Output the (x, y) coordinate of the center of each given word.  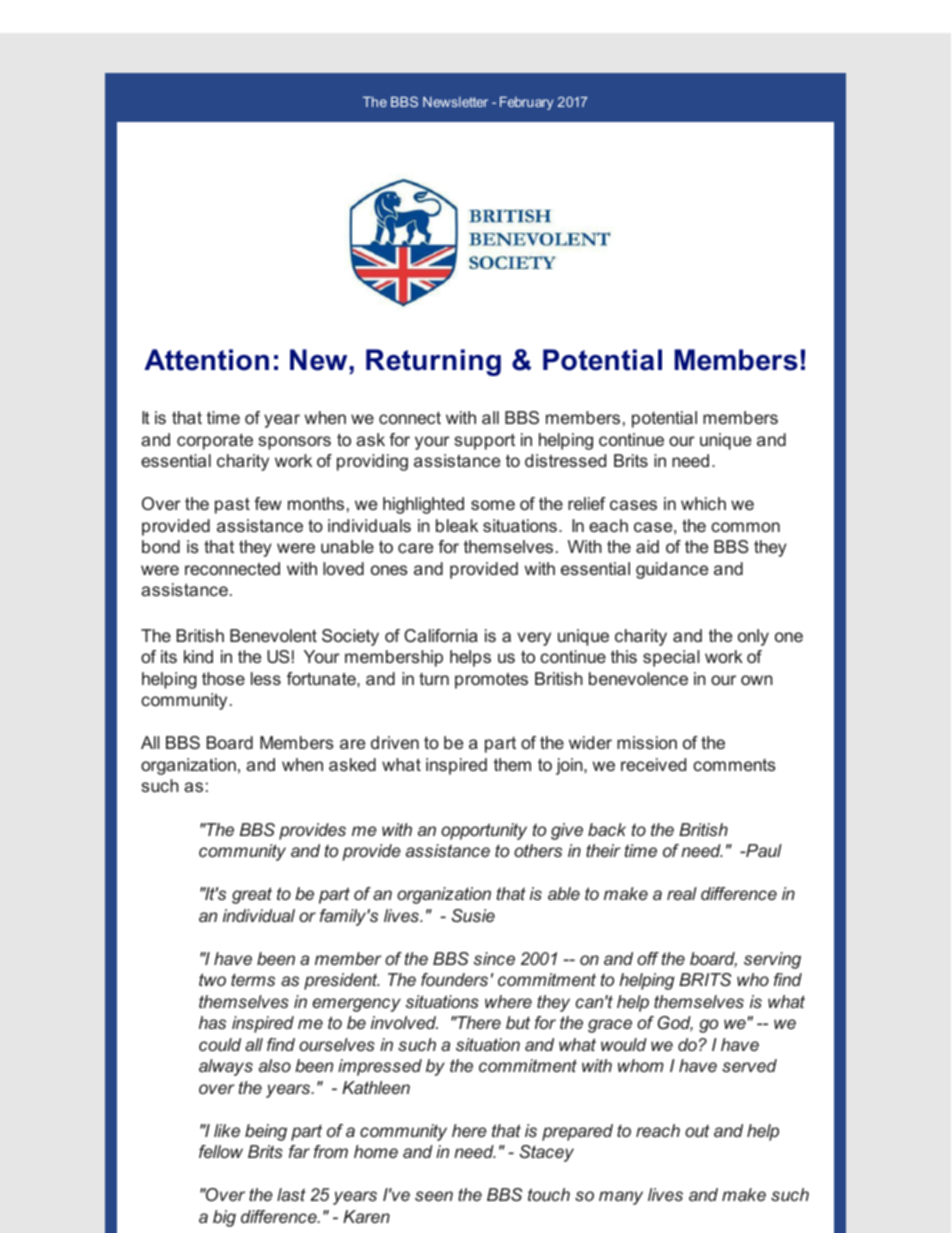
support (484, 442)
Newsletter (455, 102)
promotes (491, 681)
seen (434, 1196)
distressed (565, 460)
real (682, 893)
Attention (206, 360)
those (223, 678)
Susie (473, 915)
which (703, 503)
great (252, 895)
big (224, 1218)
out (697, 1130)
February (526, 103)
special (671, 658)
